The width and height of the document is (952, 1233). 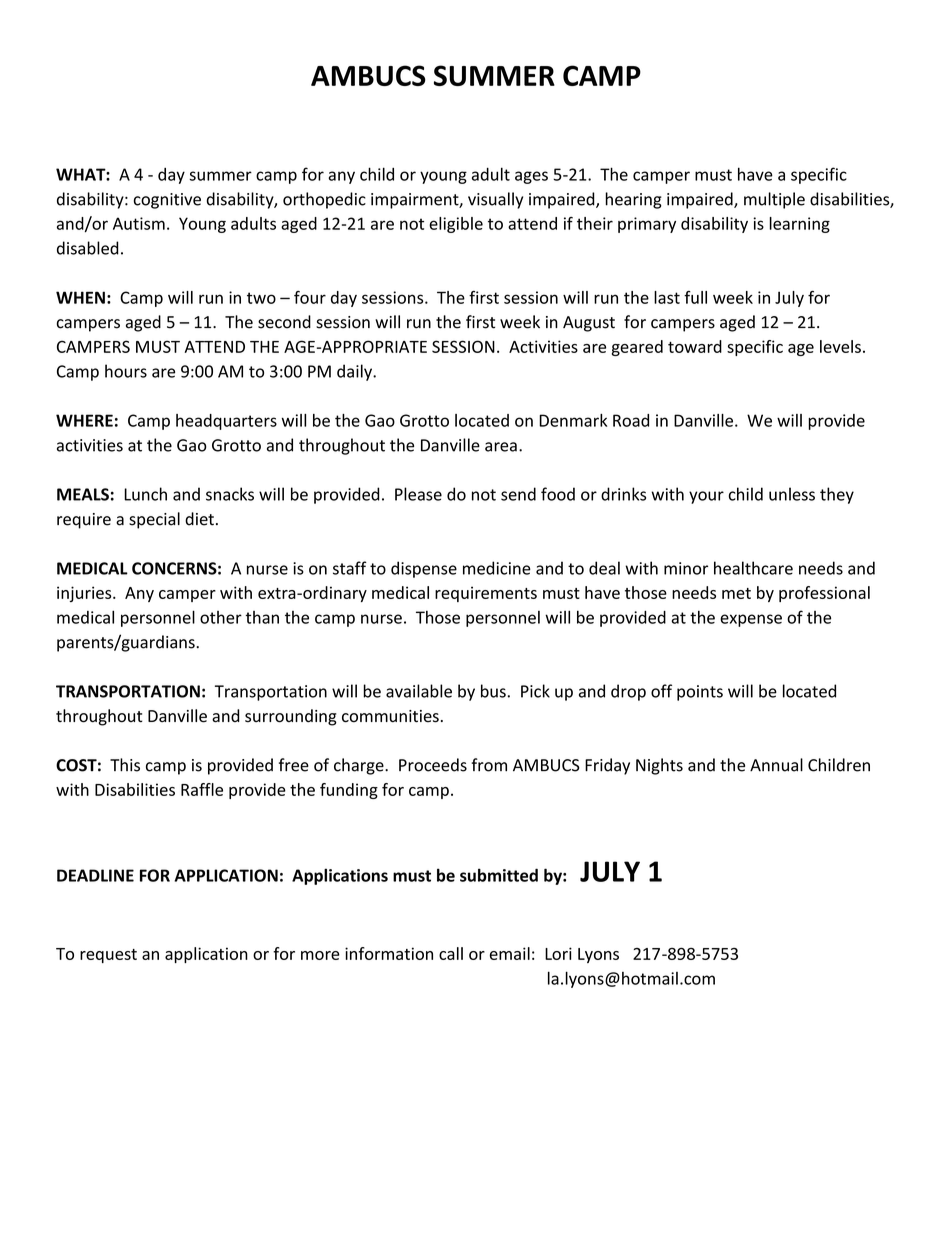 What do you see at coordinates (494, 691) in the document?
I see `bus` at bounding box center [494, 691].
